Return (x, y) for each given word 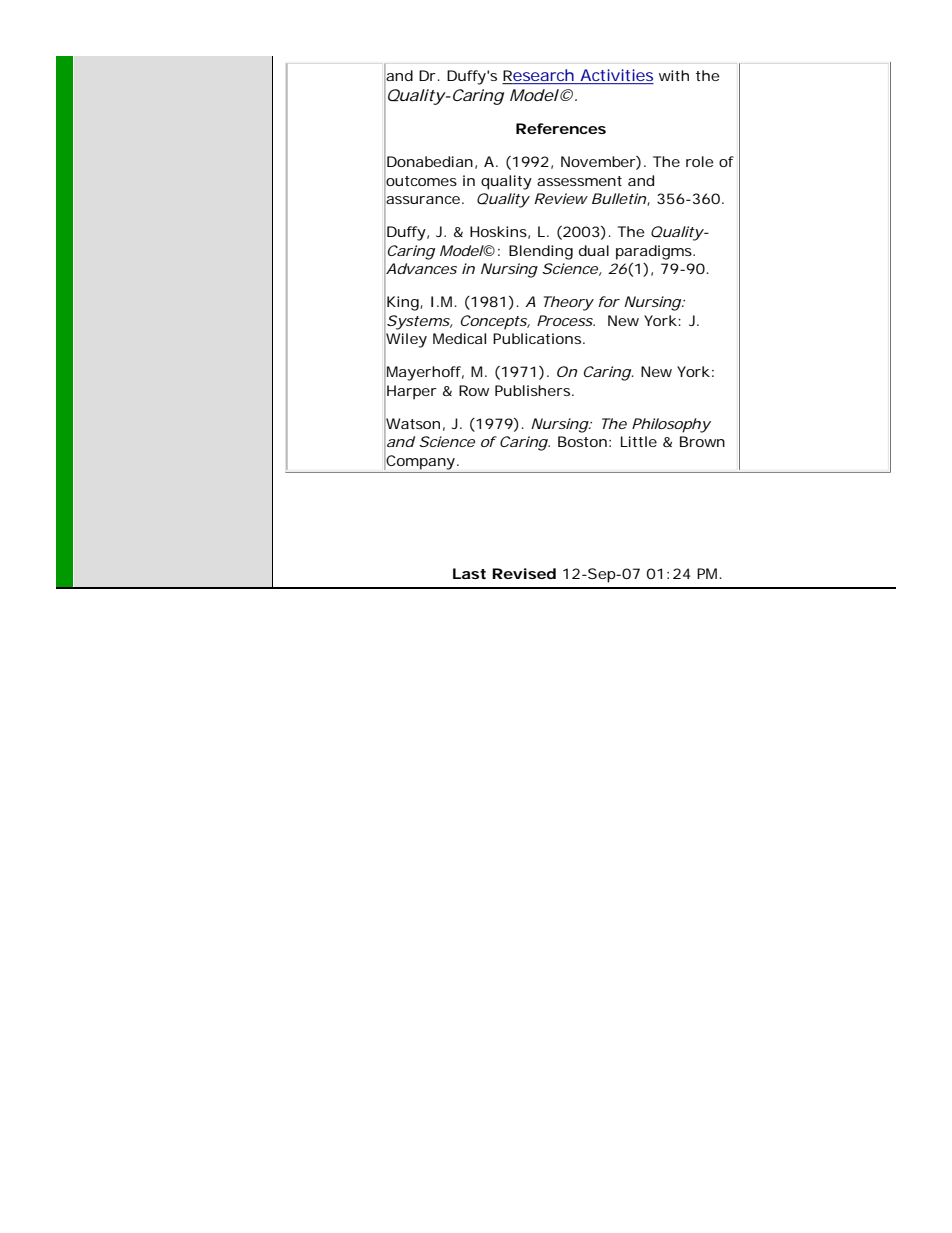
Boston (582, 441)
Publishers (534, 390)
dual (594, 250)
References (561, 128)
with (674, 75)
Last (469, 573)
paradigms (655, 252)
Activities (616, 76)
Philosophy (671, 425)
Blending (541, 252)
